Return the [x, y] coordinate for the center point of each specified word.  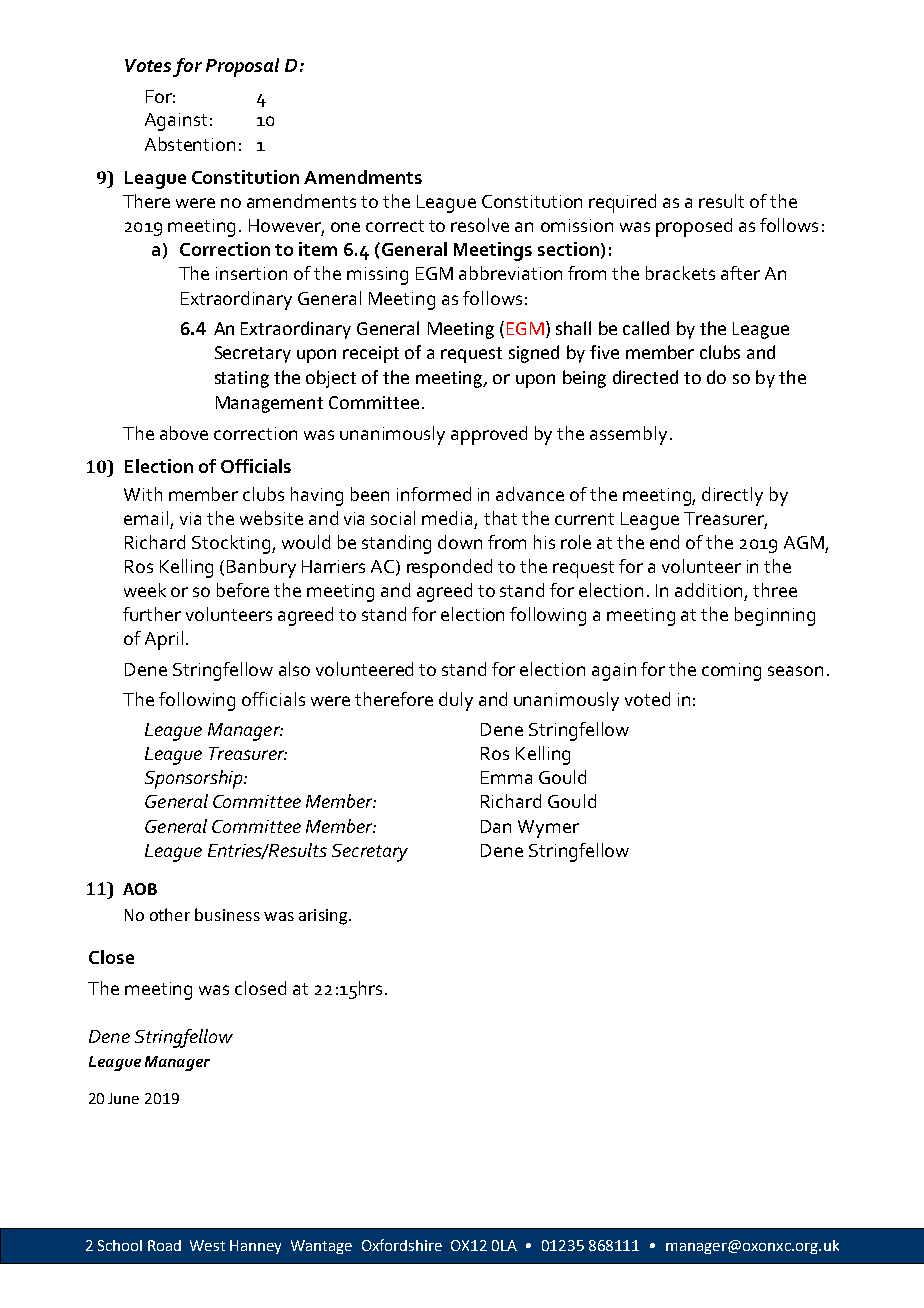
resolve [480, 225]
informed [434, 494]
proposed [694, 227]
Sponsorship [195, 779]
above [184, 433]
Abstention [190, 144]
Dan [496, 826]
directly [732, 496]
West [207, 1245]
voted [647, 699]
